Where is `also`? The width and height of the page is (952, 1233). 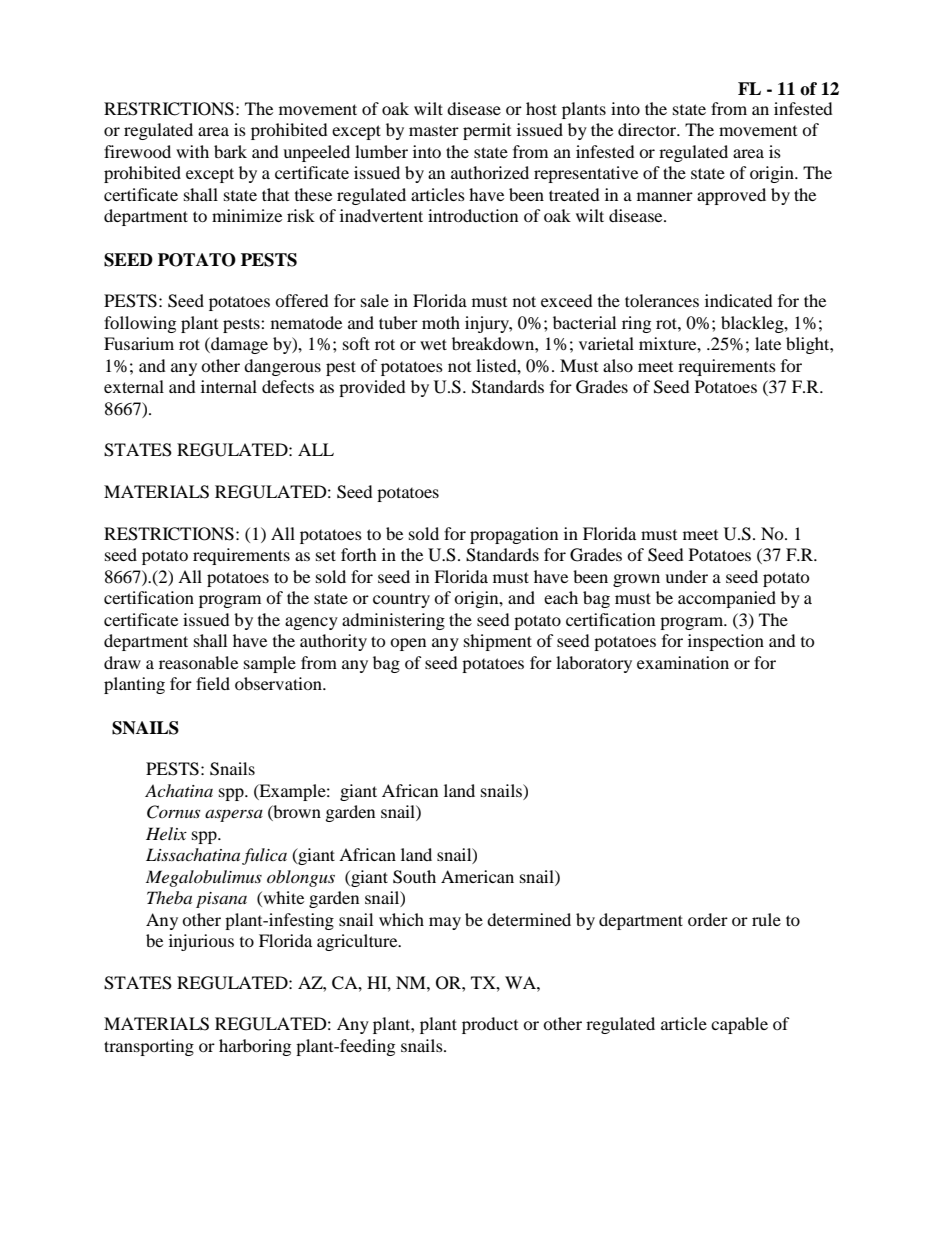 also is located at coordinates (618, 365).
